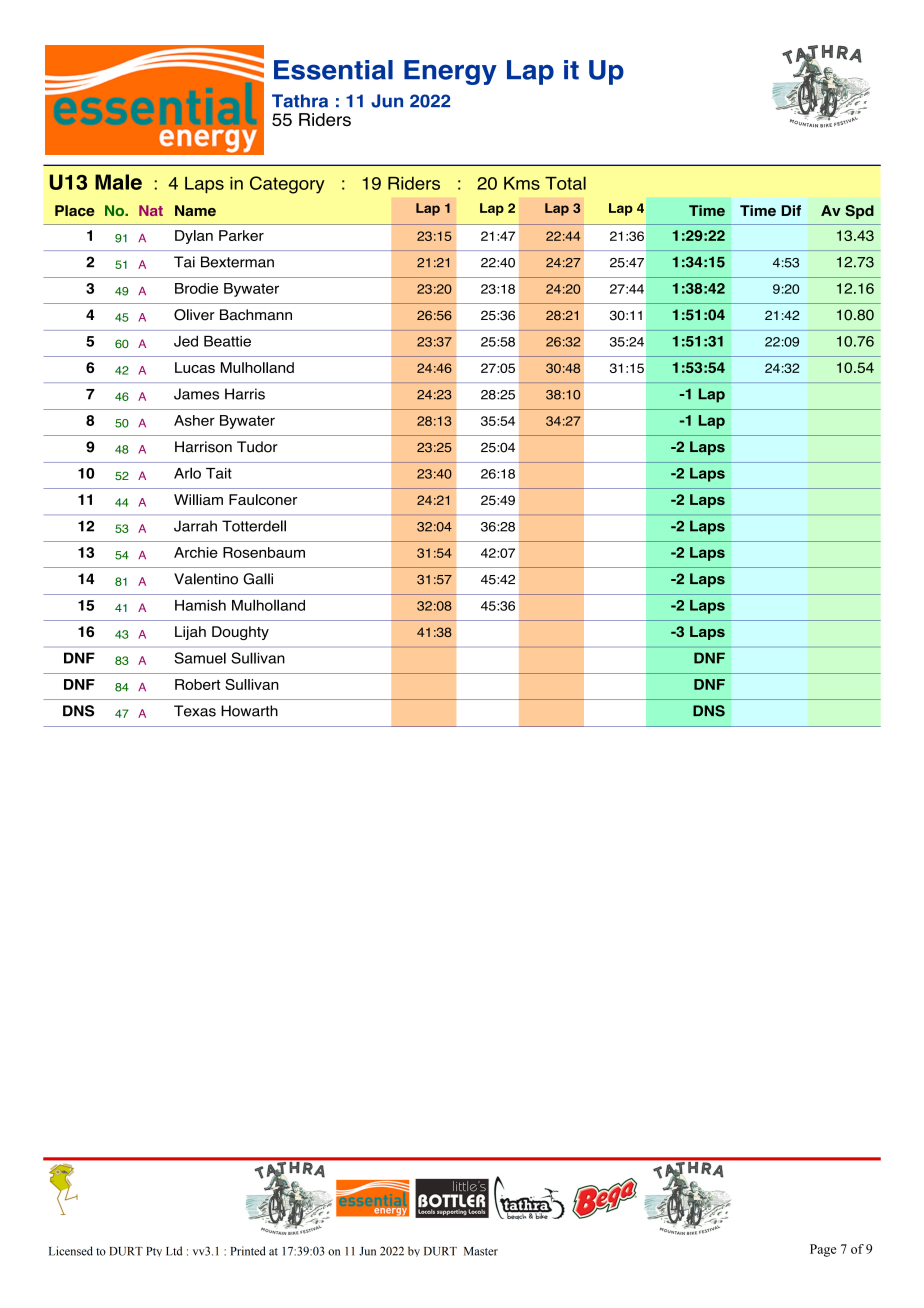 Image resolution: width=924 pixels, height=1308 pixels. Describe the element at coordinates (118, 182) in the page. I see `Male` at that location.
